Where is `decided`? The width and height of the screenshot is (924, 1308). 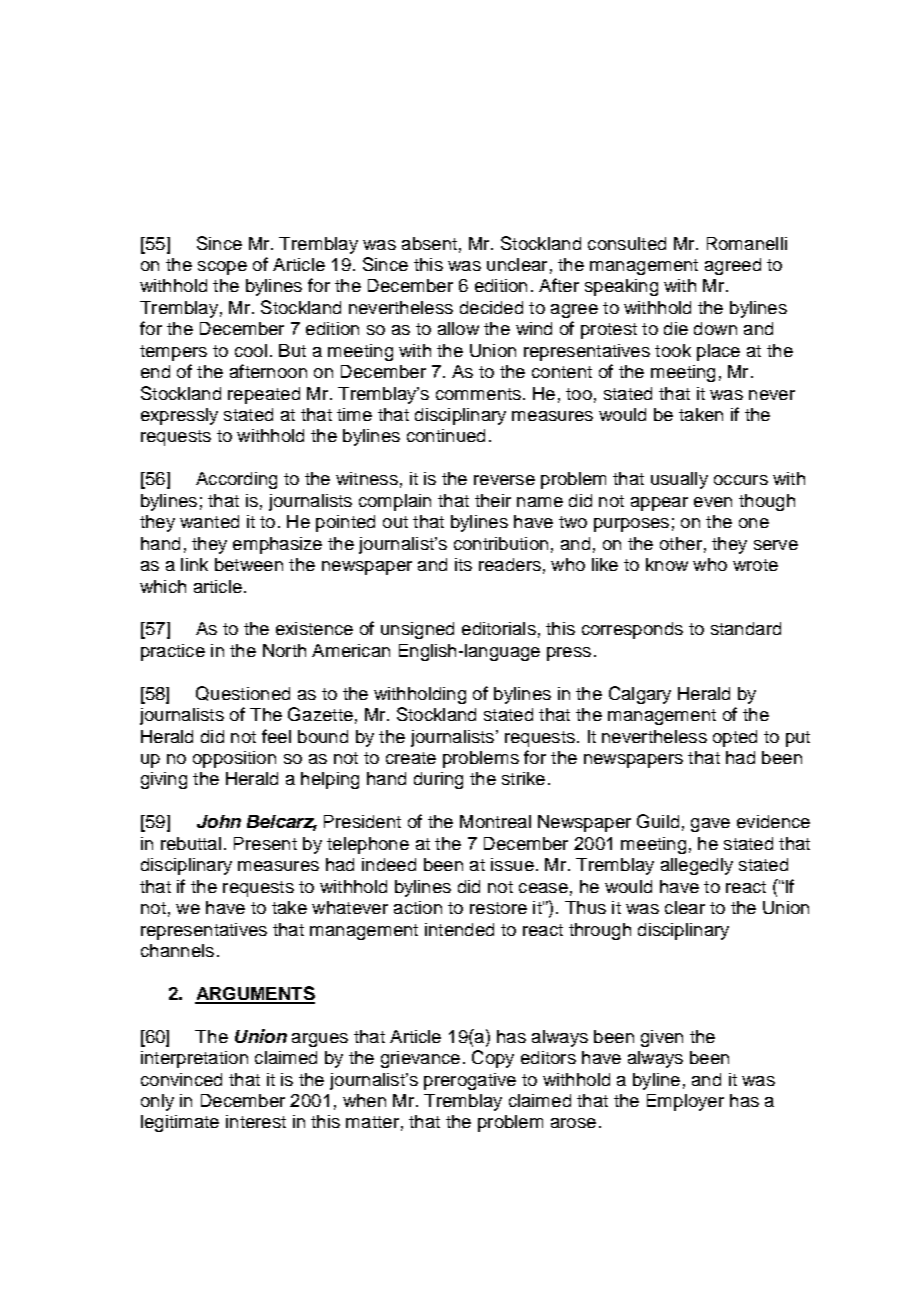
decided is located at coordinates (491, 307).
